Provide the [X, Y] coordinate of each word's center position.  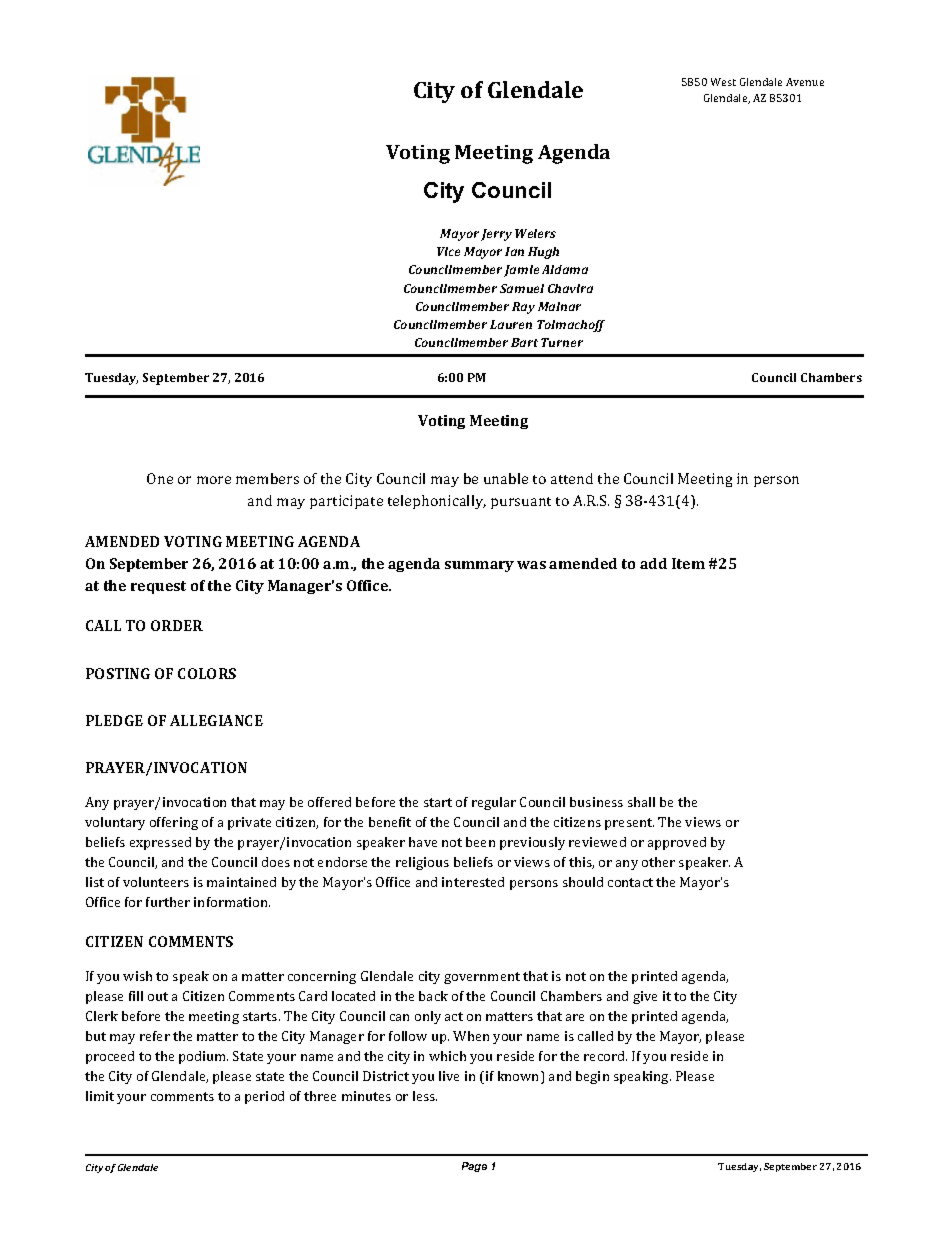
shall [641, 802]
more [214, 480]
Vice [448, 251]
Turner [562, 342]
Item [688, 563]
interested [473, 882]
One [160, 478]
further [168, 902]
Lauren [511, 324]
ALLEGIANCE [216, 720]
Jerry [496, 235]
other [658, 862]
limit [100, 1096]
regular [494, 803]
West [723, 82]
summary [479, 566]
